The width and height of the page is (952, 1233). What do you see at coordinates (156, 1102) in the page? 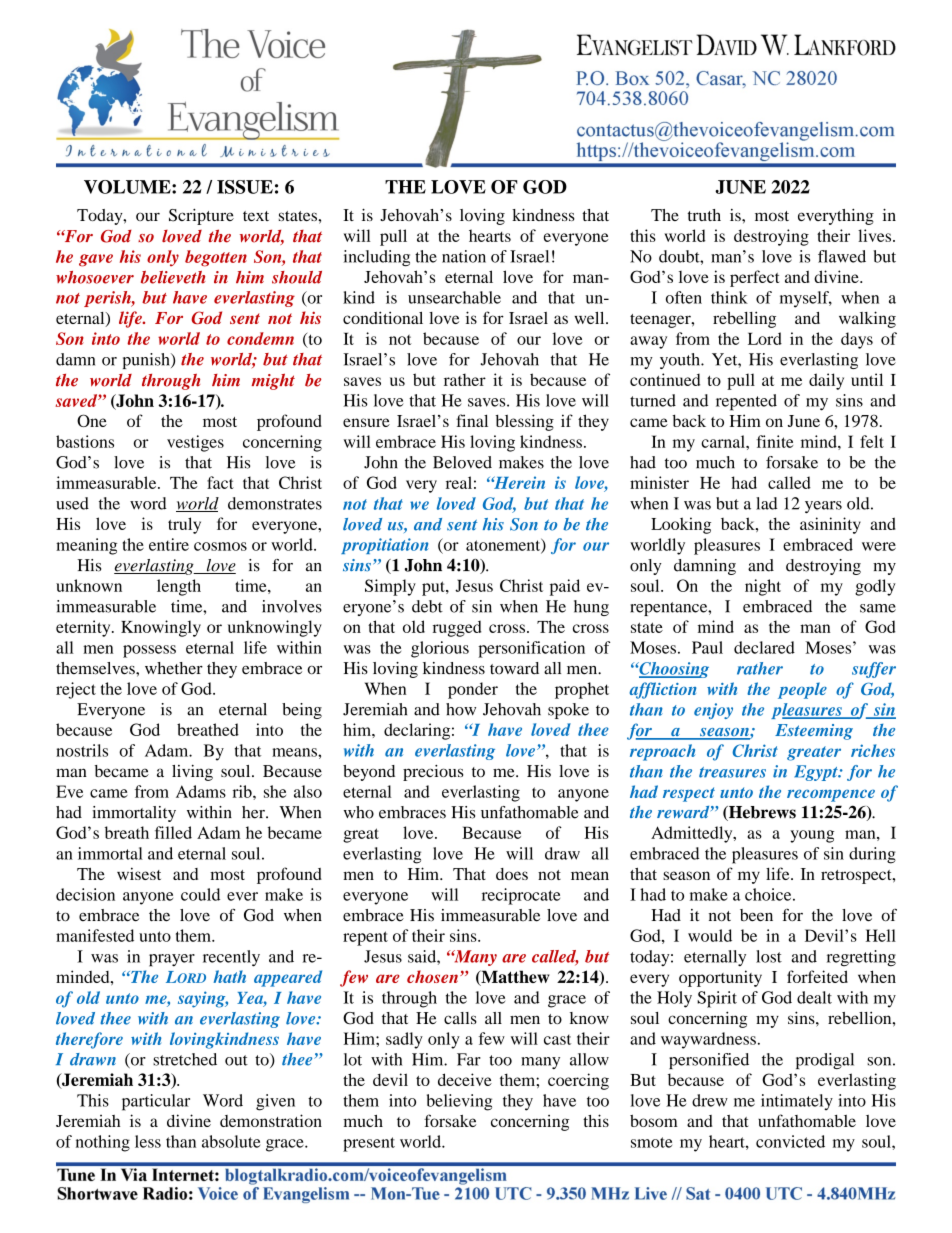
I see `particular` at bounding box center [156, 1102].
